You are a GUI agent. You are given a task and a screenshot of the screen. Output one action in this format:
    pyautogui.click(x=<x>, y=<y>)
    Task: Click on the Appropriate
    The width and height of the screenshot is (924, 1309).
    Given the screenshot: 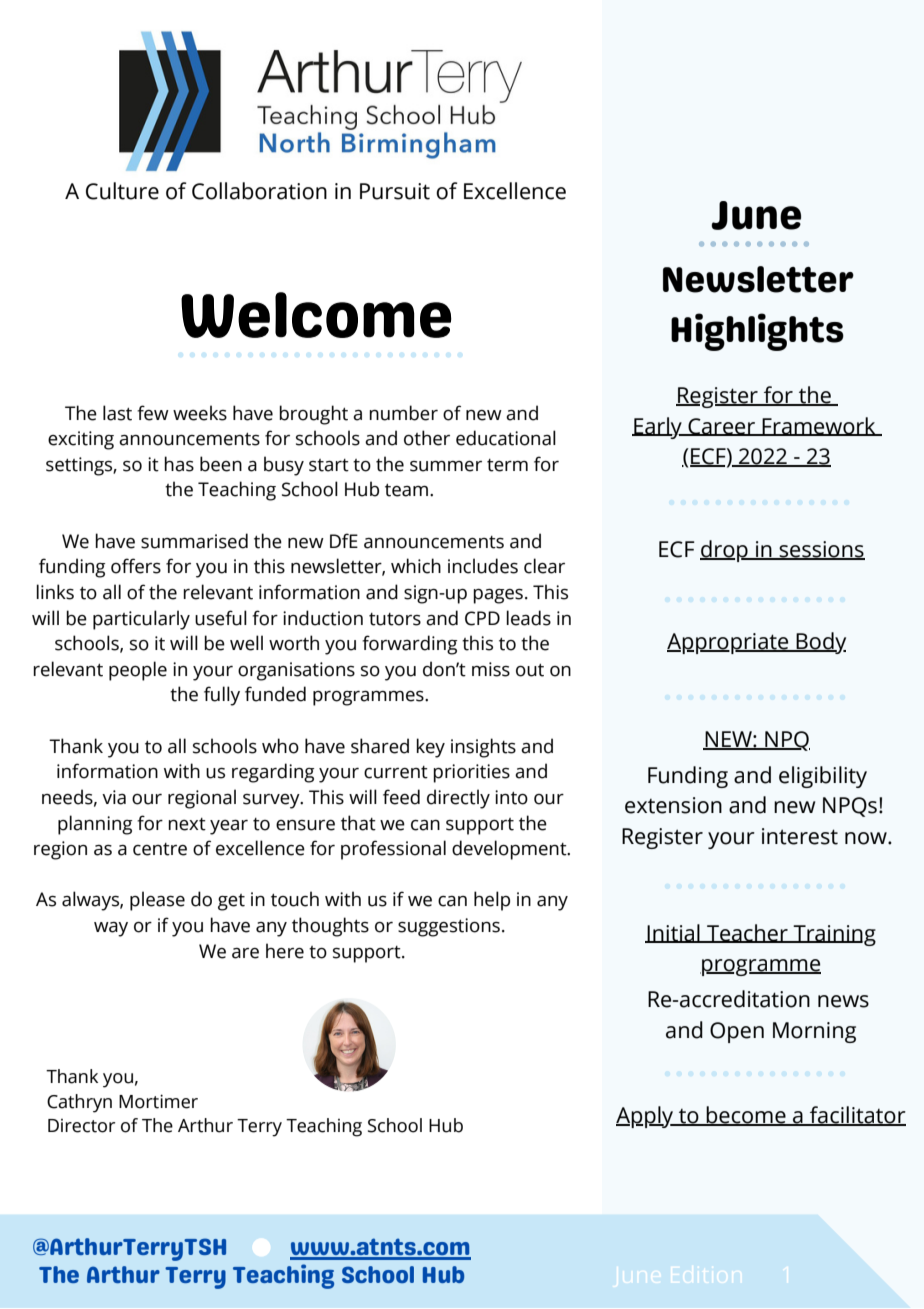 What is the action you would take?
    pyautogui.click(x=729, y=643)
